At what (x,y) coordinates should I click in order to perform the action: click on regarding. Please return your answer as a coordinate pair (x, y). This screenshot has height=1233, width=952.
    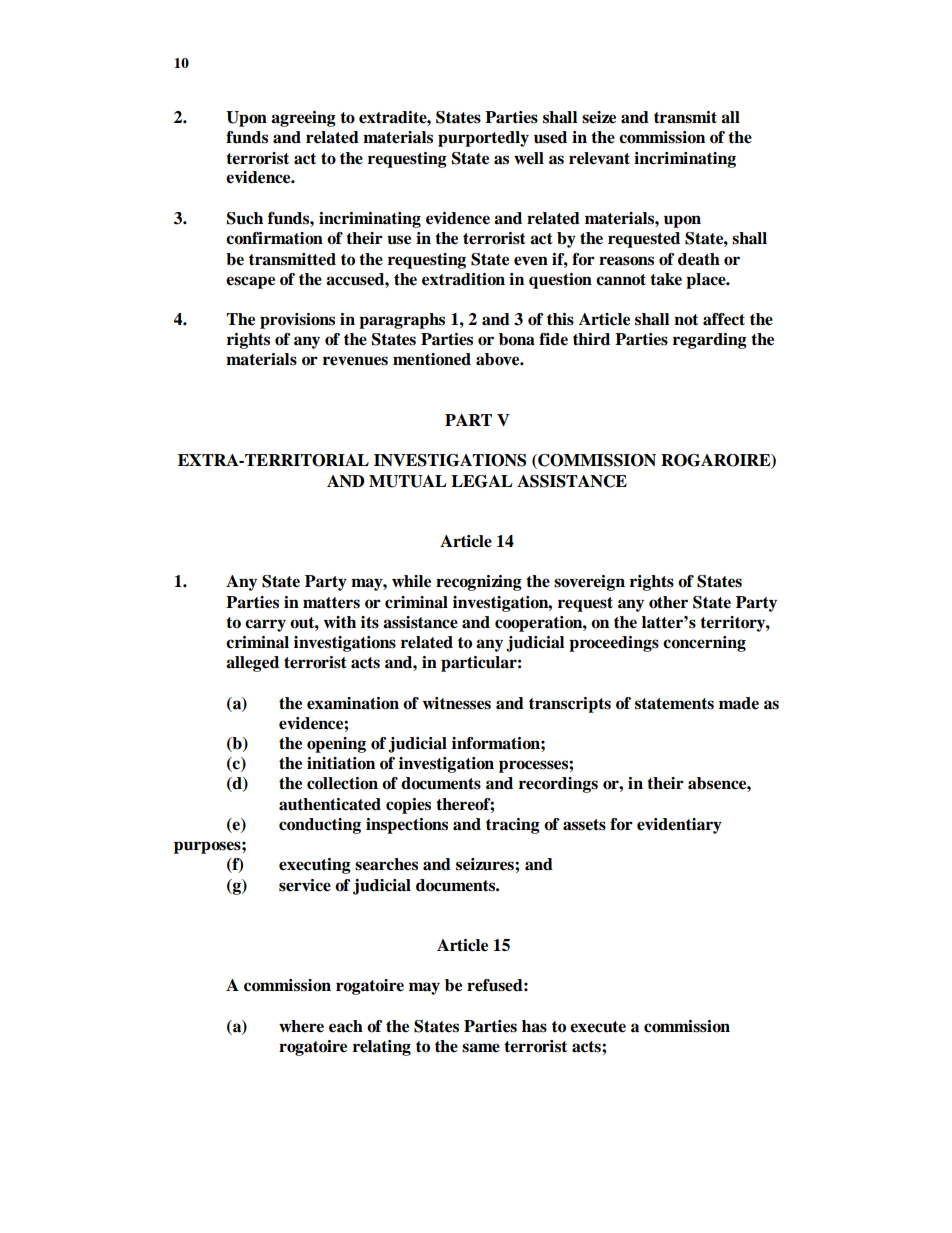
    Looking at the image, I should click on (710, 341).
